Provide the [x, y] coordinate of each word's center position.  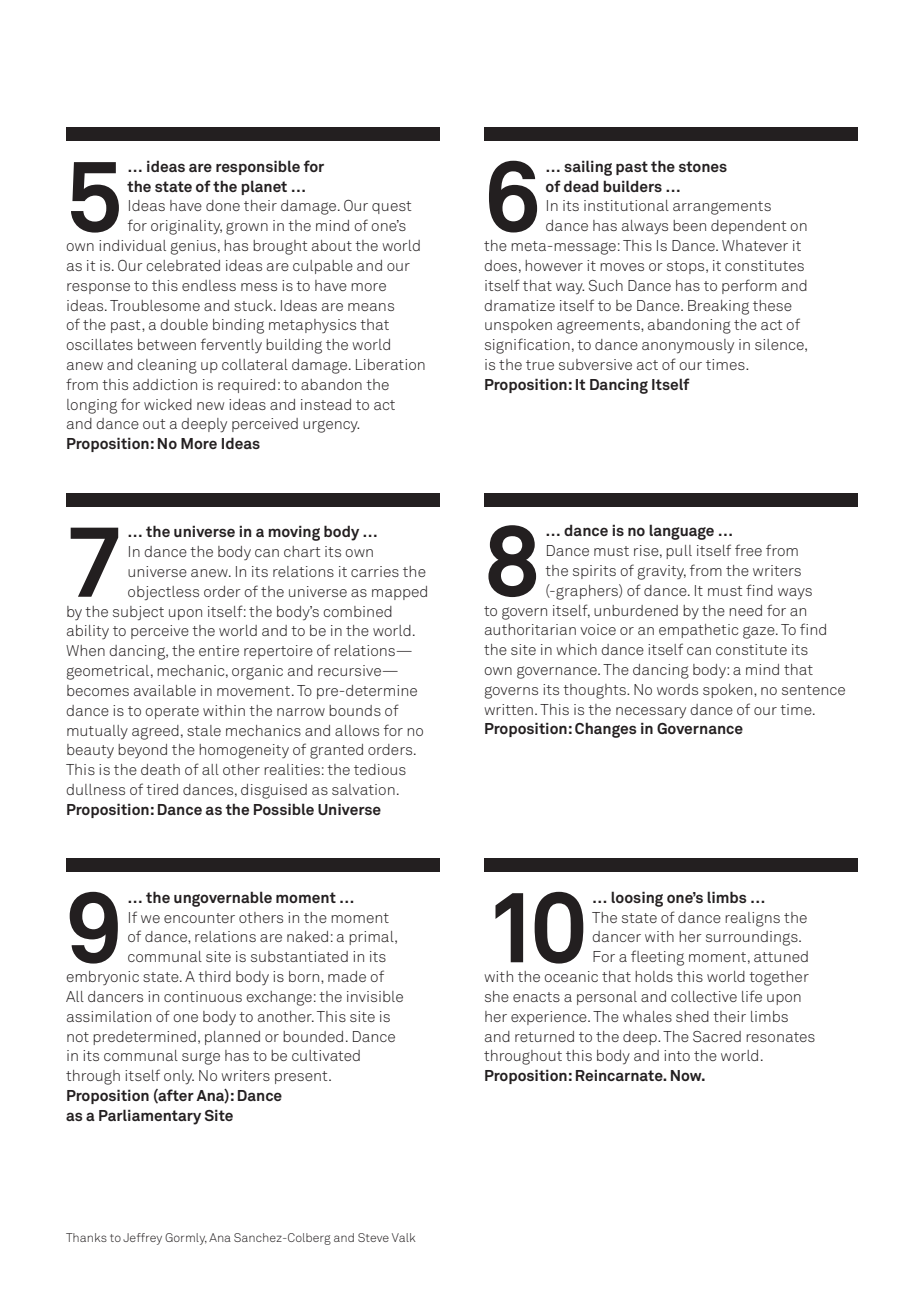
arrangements [722, 208]
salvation [363, 789]
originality [186, 227]
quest [391, 207]
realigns [752, 919]
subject [138, 613]
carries [375, 571]
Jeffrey [142, 1239]
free [748, 550]
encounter [199, 918]
